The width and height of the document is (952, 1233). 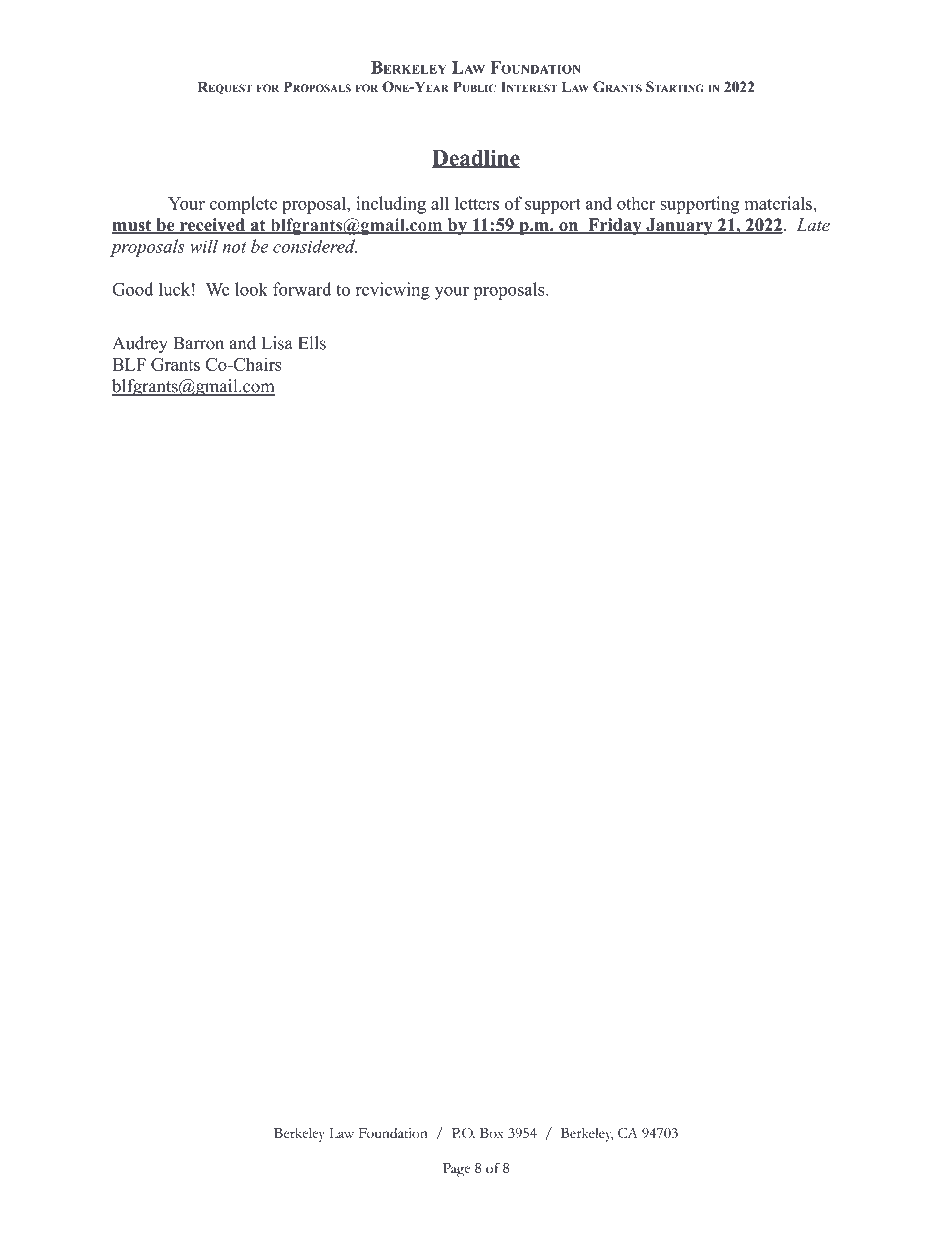 What do you see at coordinates (779, 203) in the document?
I see `materials` at bounding box center [779, 203].
